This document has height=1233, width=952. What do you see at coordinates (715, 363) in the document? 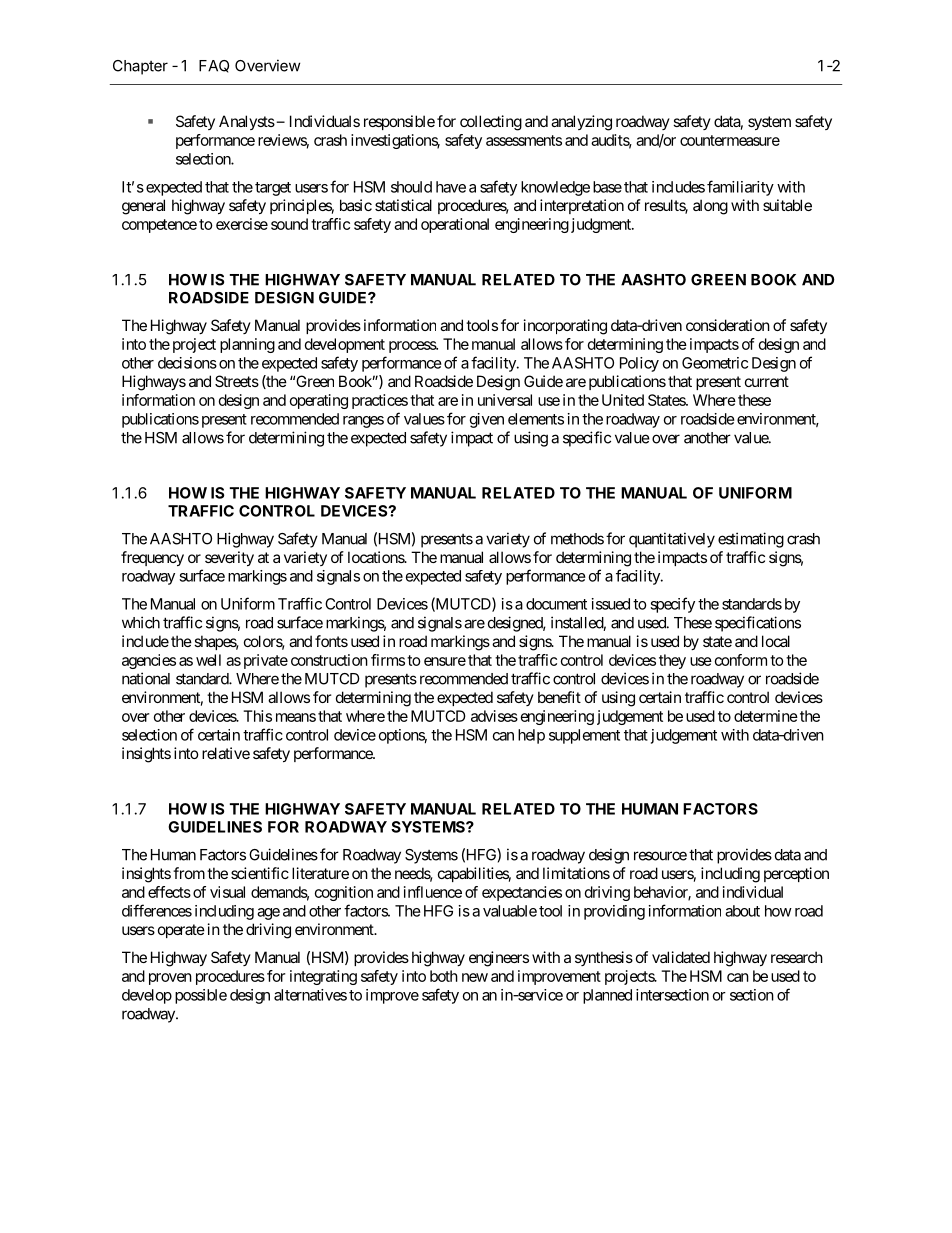
I see `Geometric` at bounding box center [715, 363].
